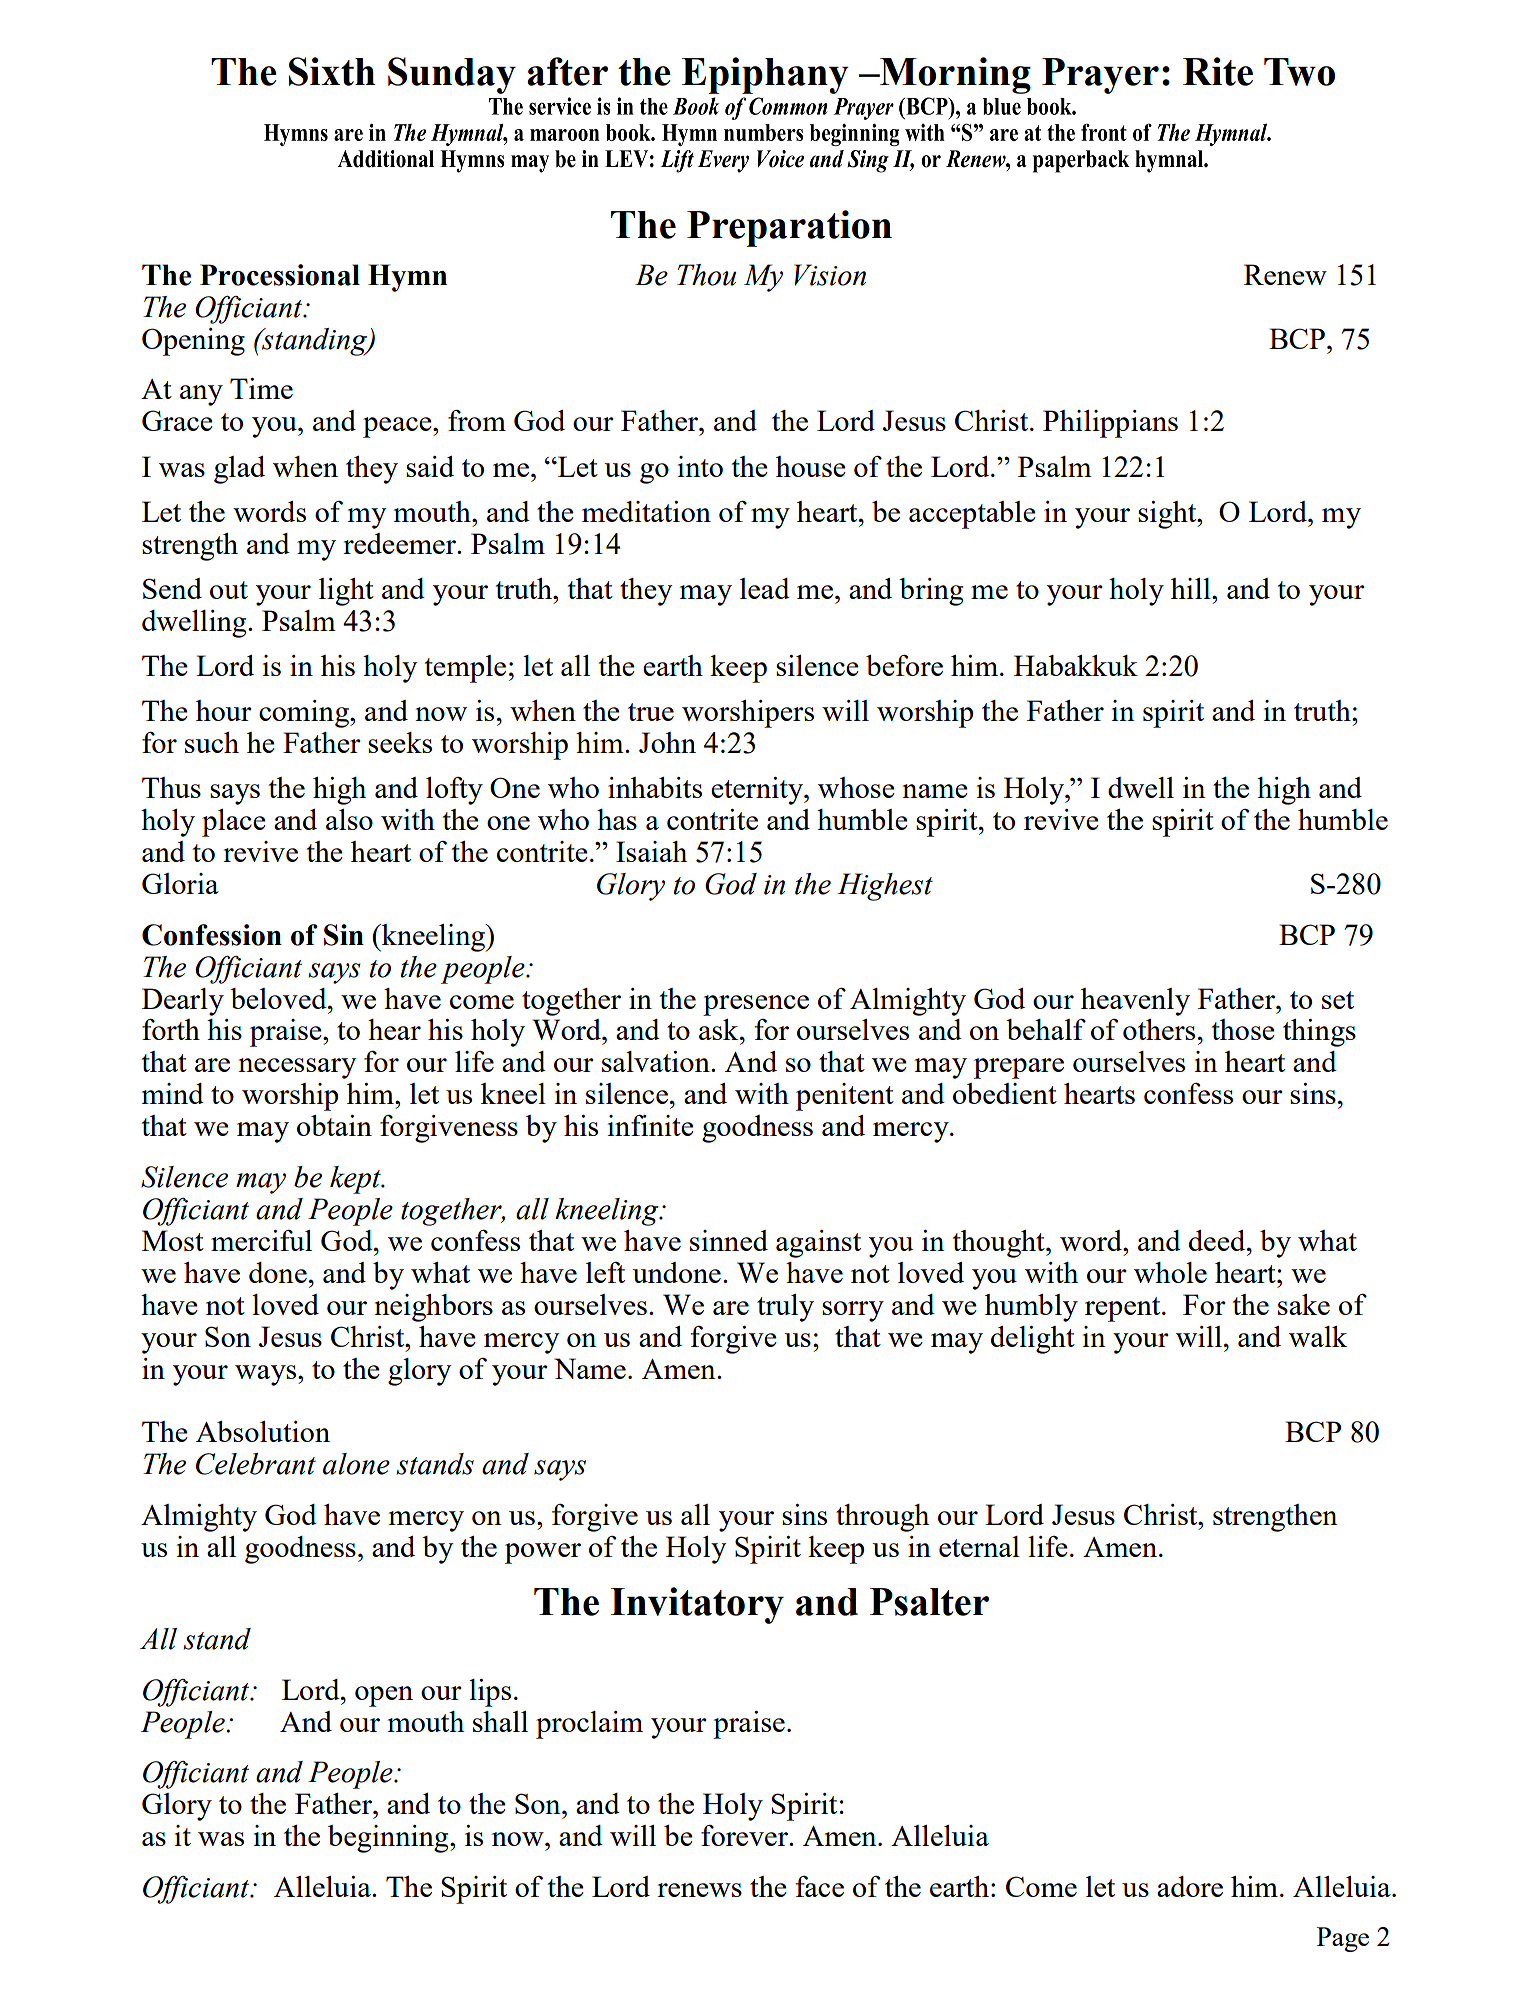 This screenshot has width=1537, height=1989. I want to click on forever, so click(745, 1835).
